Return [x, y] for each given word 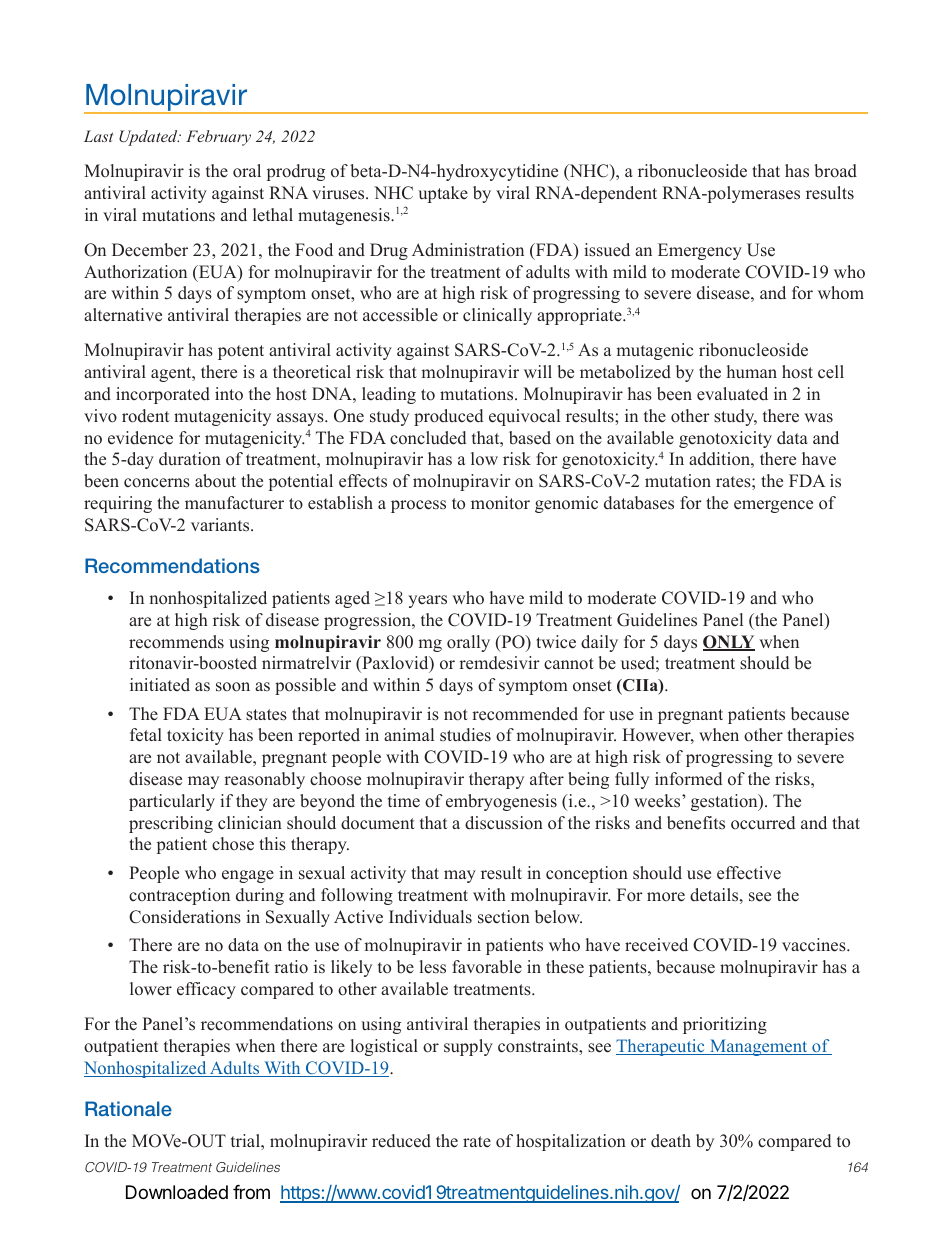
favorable [487, 967]
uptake [443, 194]
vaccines [815, 945]
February [218, 138]
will [538, 371]
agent [172, 374]
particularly [172, 802]
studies [465, 735]
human [752, 371]
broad [835, 171]
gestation [725, 802]
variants [221, 525]
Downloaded [177, 1192]
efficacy [206, 990]
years [427, 601]
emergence [773, 506]
